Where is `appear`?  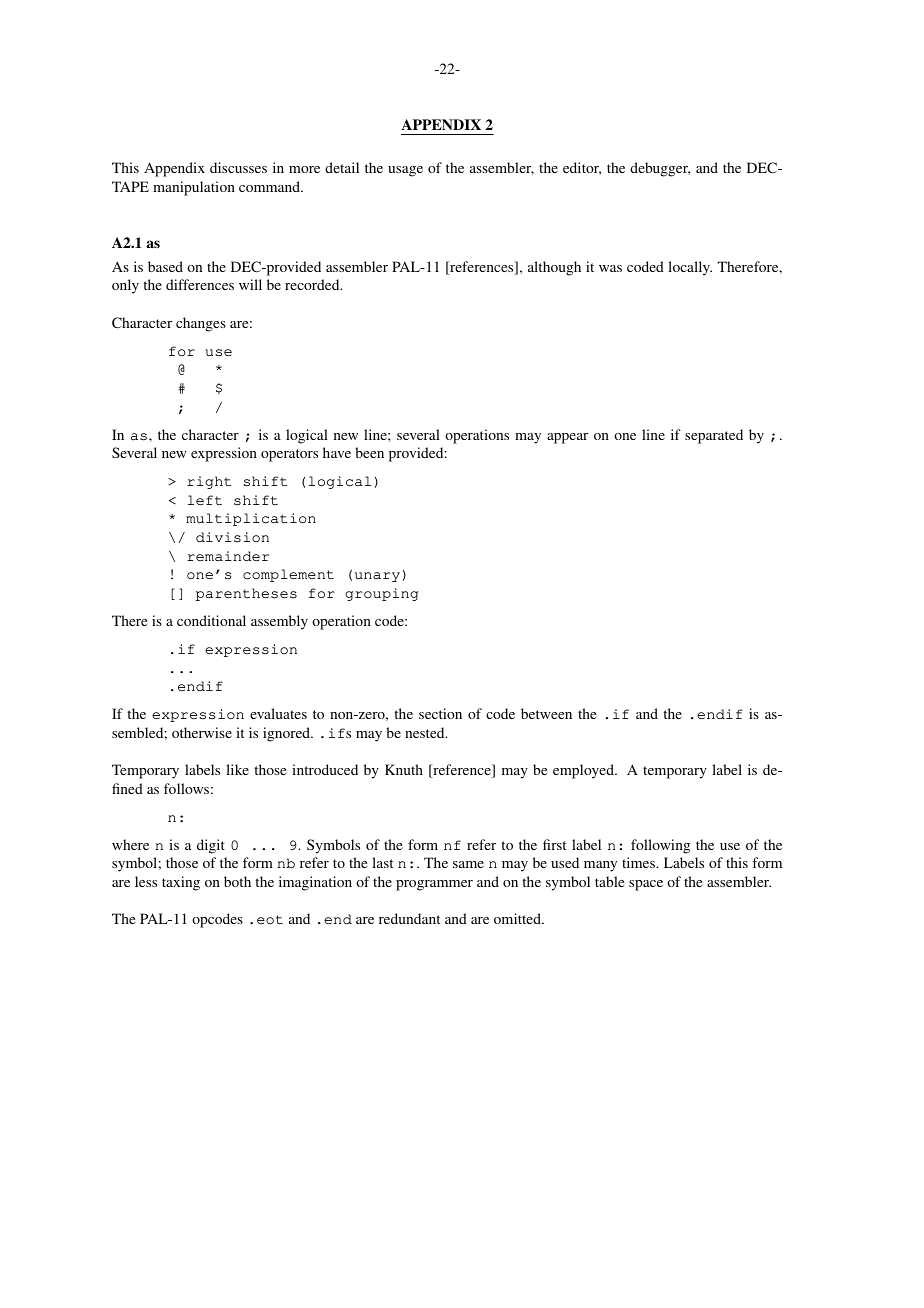
appear is located at coordinates (567, 438).
